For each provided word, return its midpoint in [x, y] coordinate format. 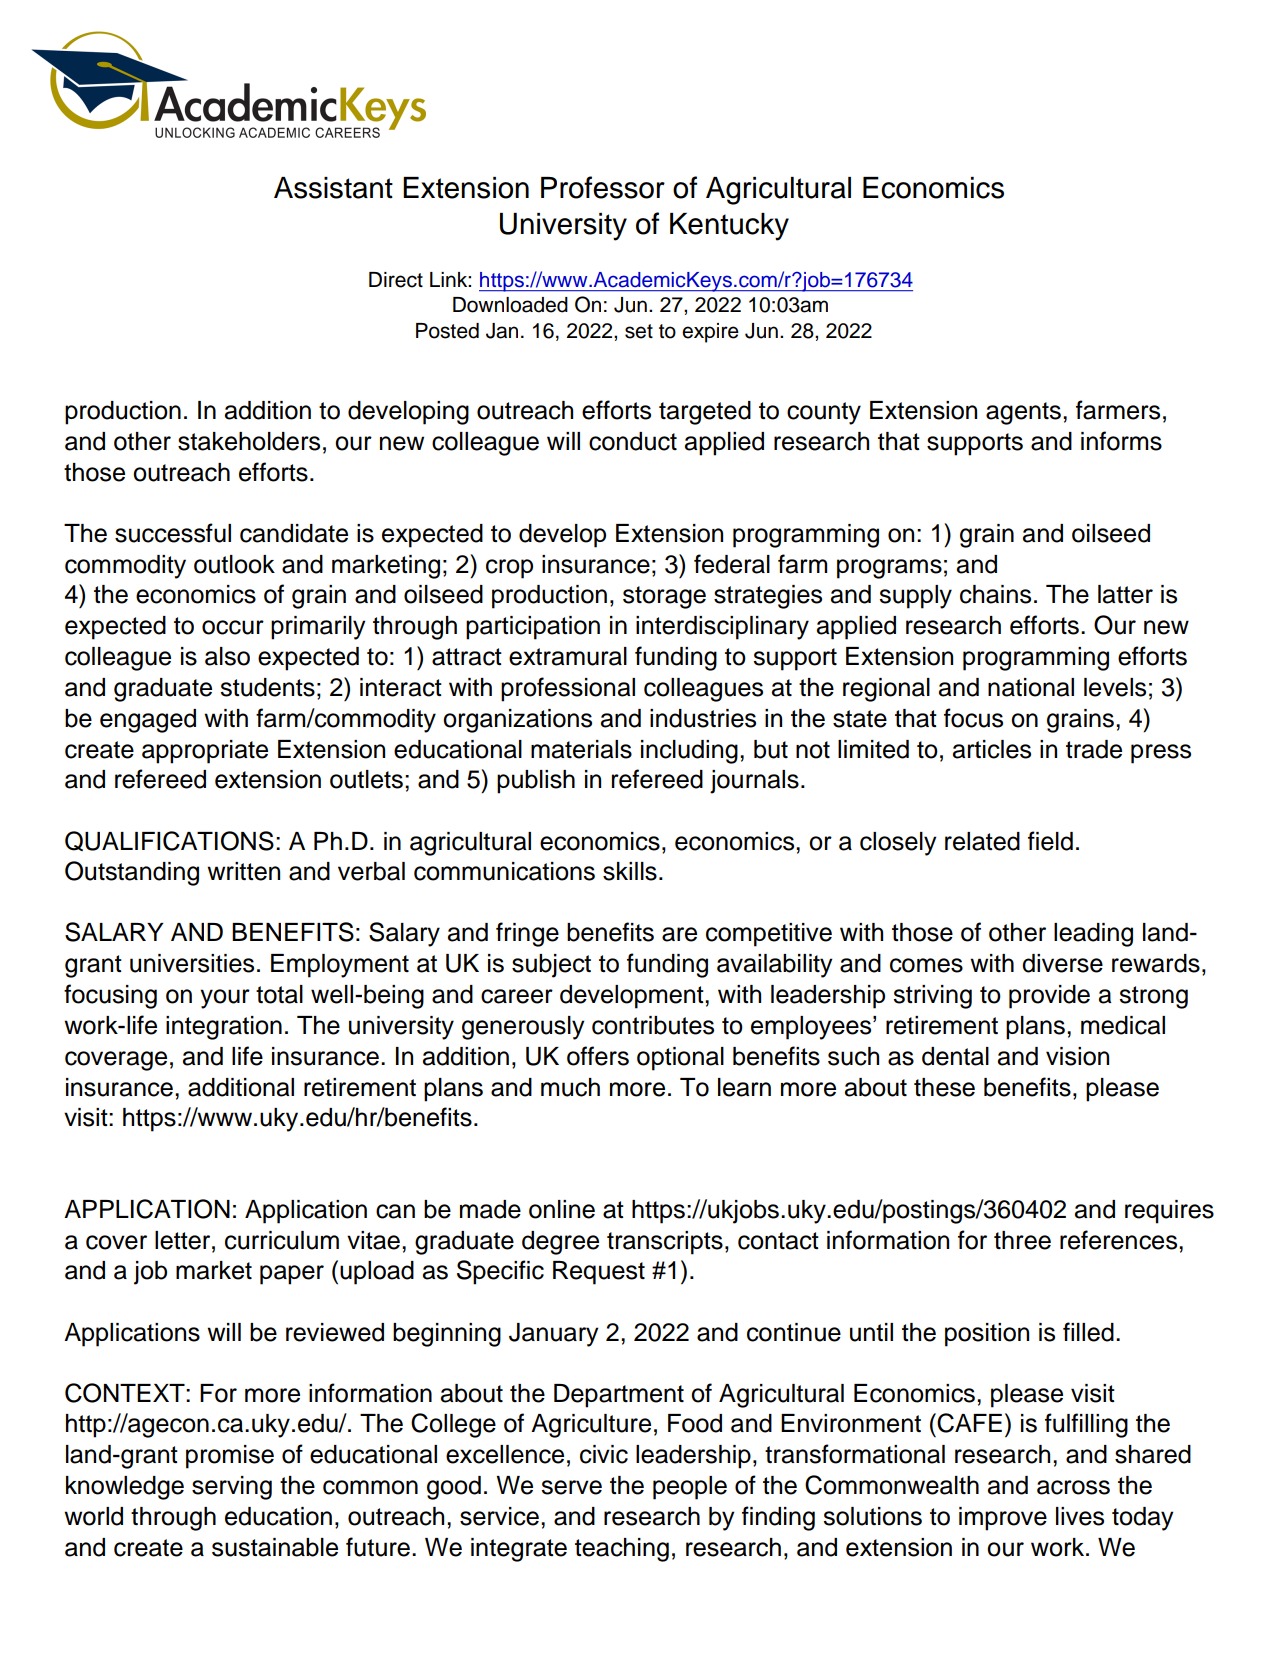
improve [1003, 1519]
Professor [603, 187]
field [1050, 841]
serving [232, 1488]
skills [630, 871]
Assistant [333, 188]
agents [1023, 413]
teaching [622, 1550]
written [243, 871]
